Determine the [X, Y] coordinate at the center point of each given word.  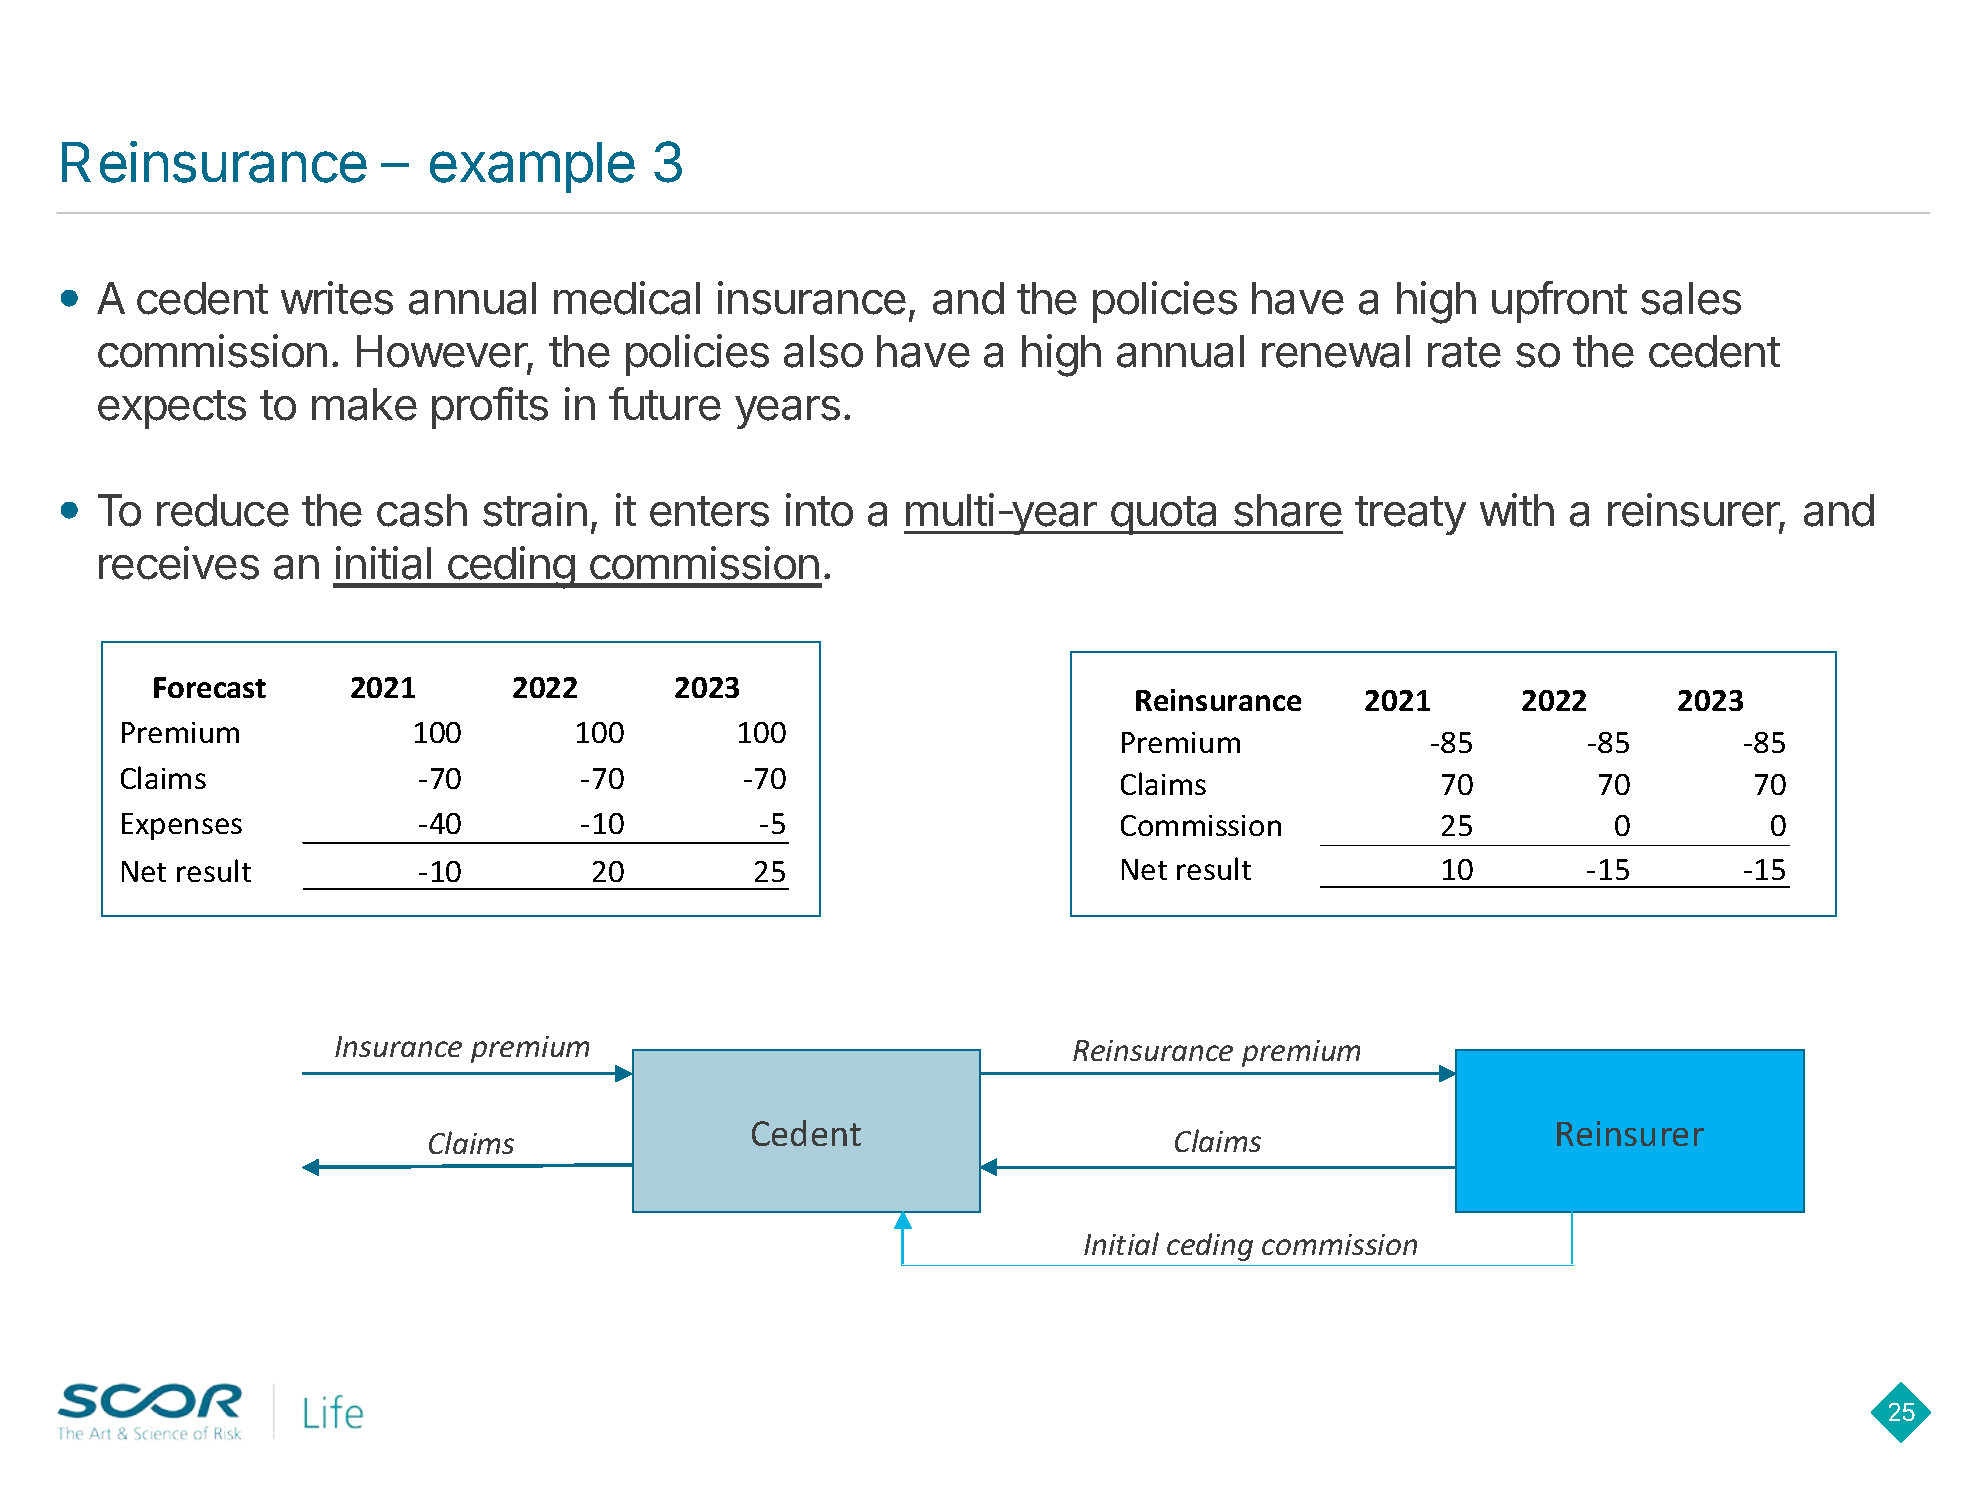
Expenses [182, 826]
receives [179, 563]
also [823, 351]
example [532, 167]
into [819, 510]
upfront [1559, 302]
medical [627, 298]
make [364, 404]
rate [1464, 352]
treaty [1410, 515]
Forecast [210, 687]
